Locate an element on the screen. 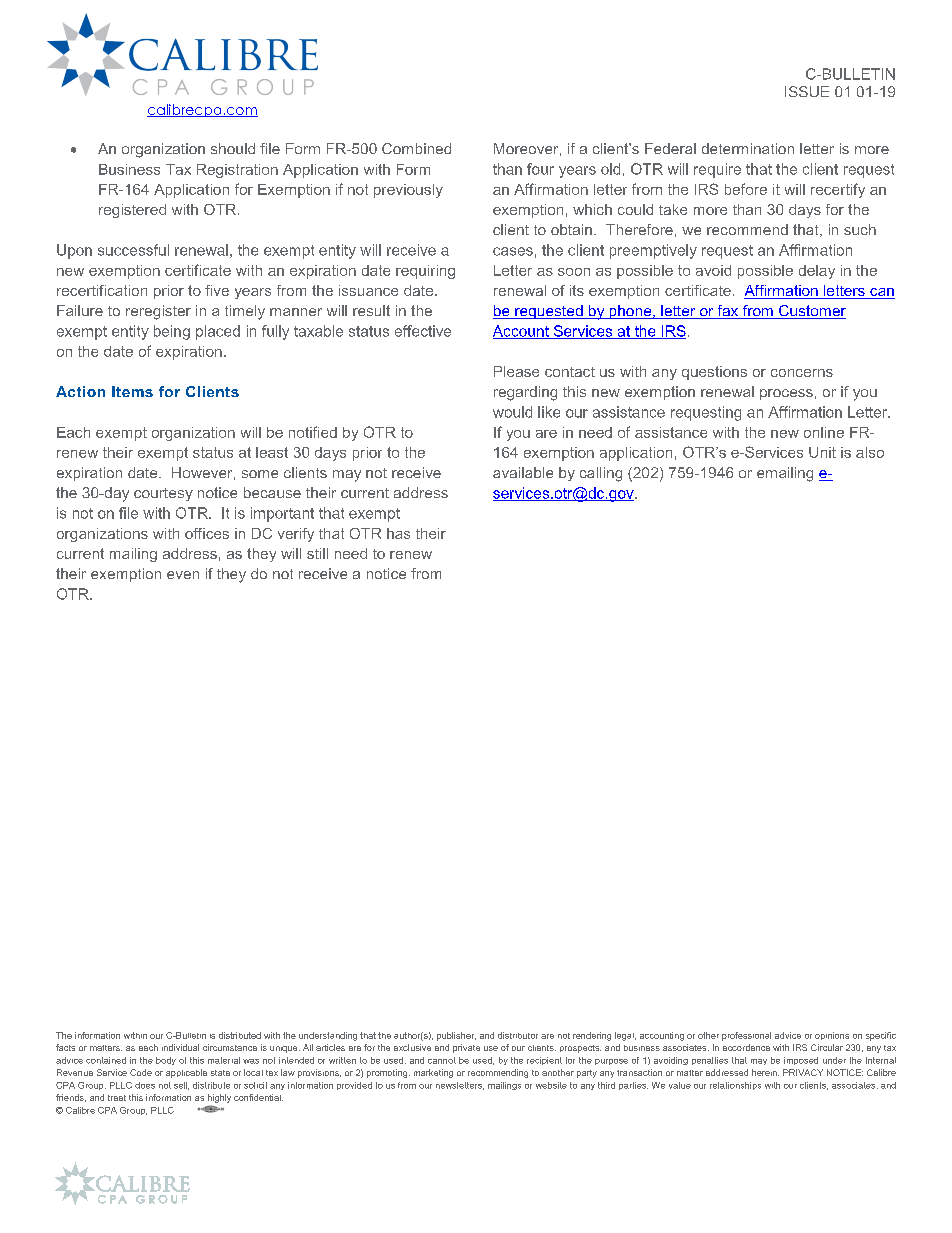 This screenshot has height=1233, width=952. Combined is located at coordinates (416, 148).
